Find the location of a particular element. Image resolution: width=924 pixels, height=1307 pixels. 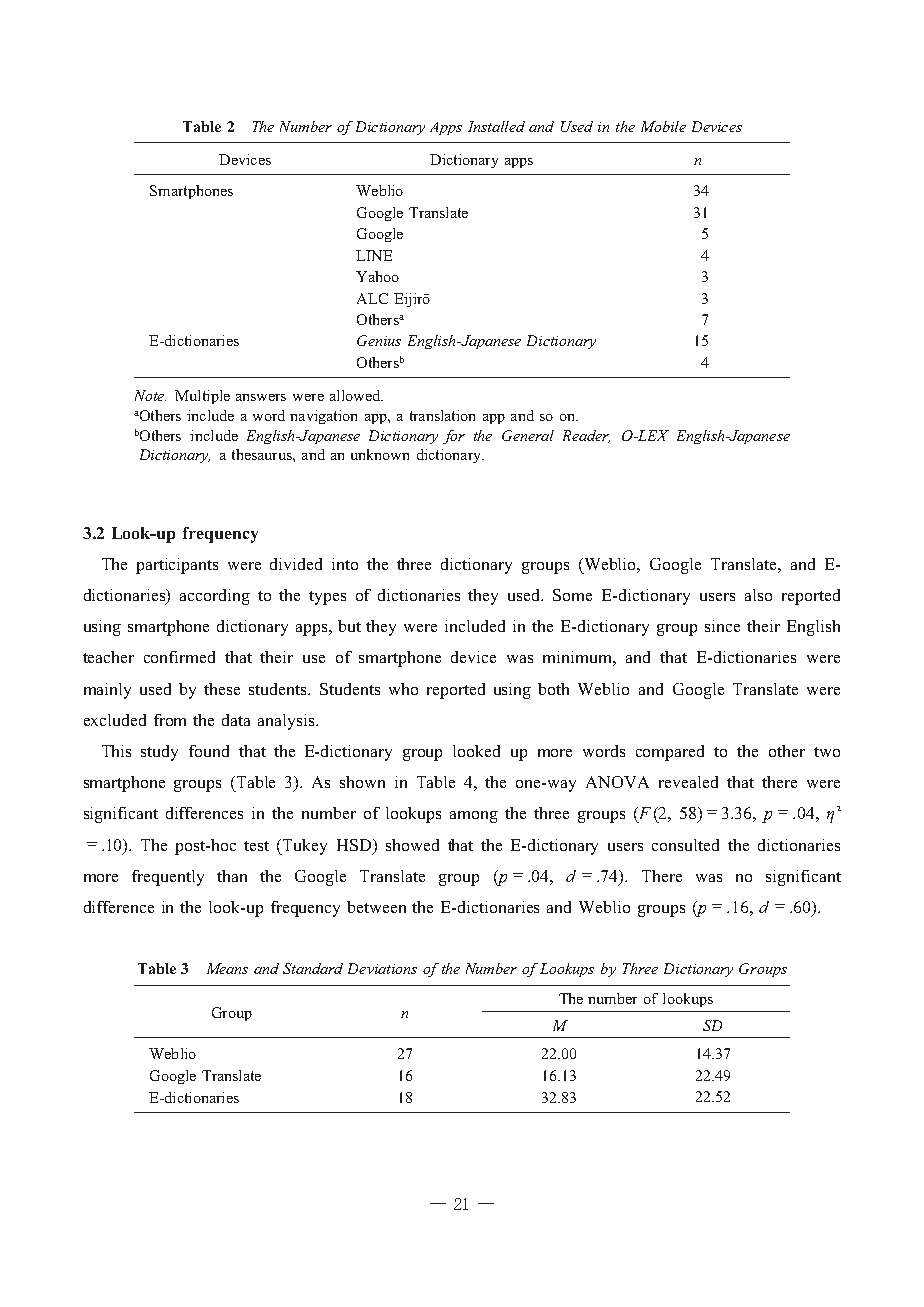

Mobile is located at coordinates (663, 126).
